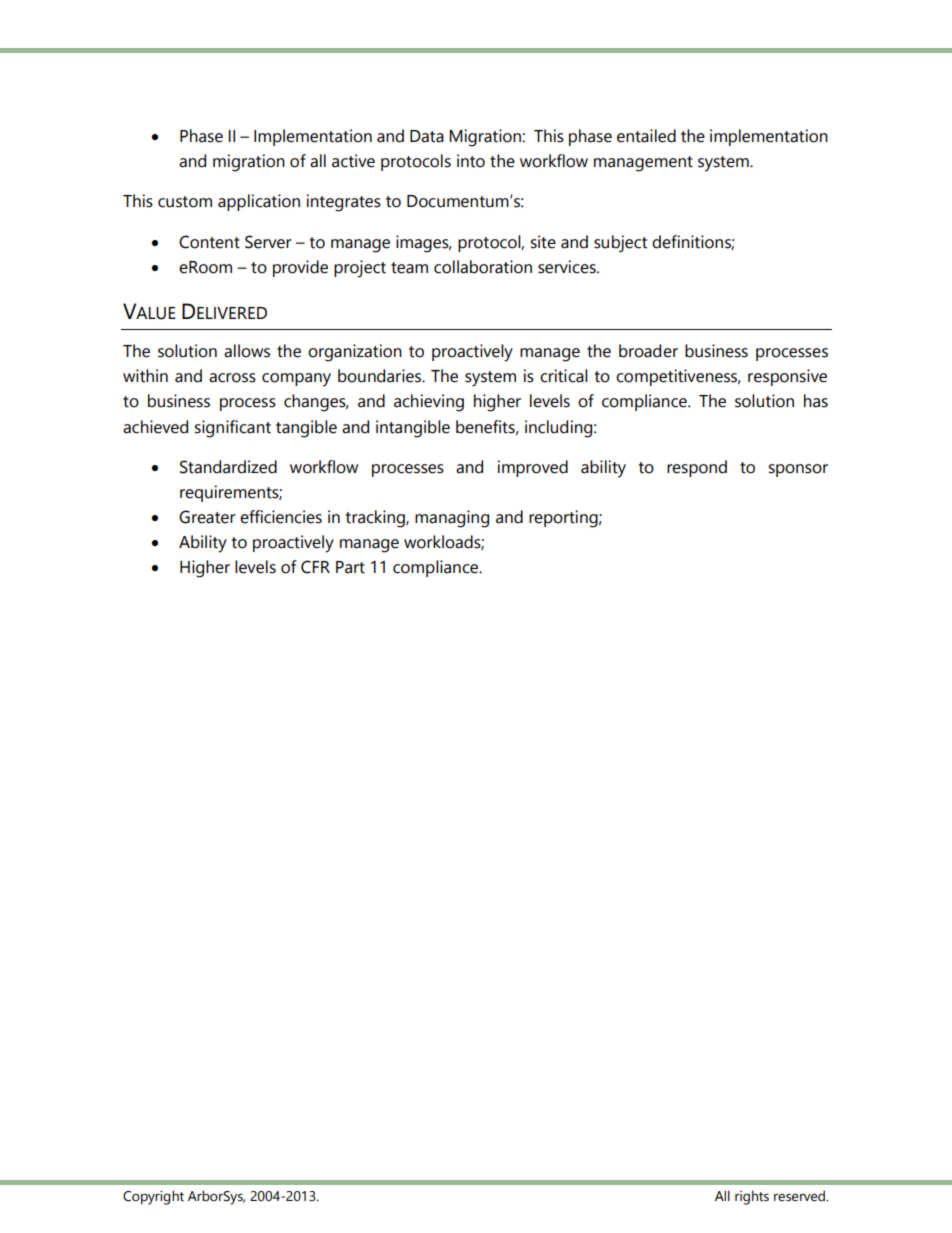  Describe the element at coordinates (646, 136) in the page. I see `entailed` at that location.
